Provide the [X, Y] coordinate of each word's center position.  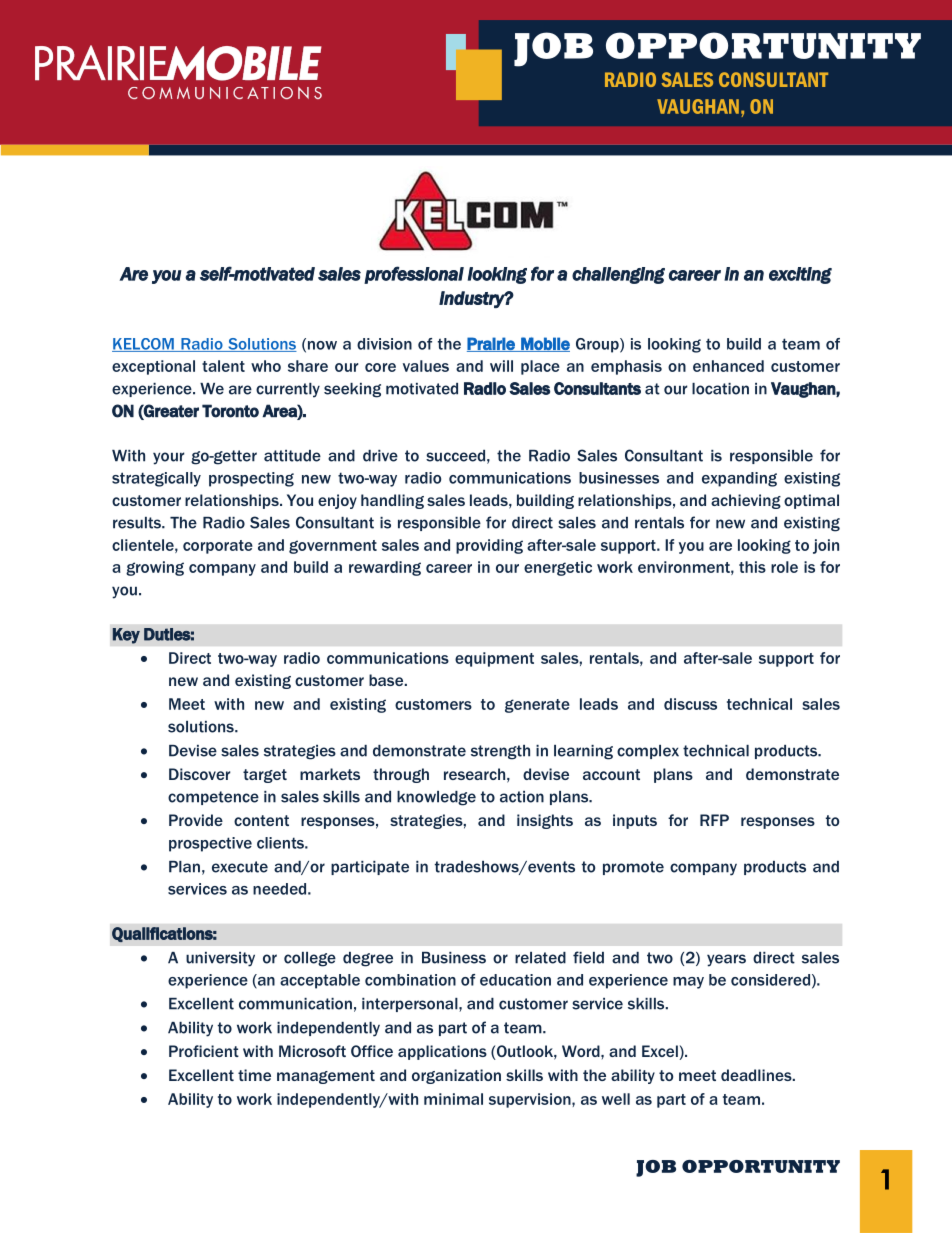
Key [126, 636]
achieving [746, 501]
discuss [690, 704]
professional [414, 275]
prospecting [251, 479]
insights [545, 821]
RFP [714, 820]
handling [392, 501]
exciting [800, 275]
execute [240, 867]
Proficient [204, 1051]
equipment [494, 659]
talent [223, 366]
